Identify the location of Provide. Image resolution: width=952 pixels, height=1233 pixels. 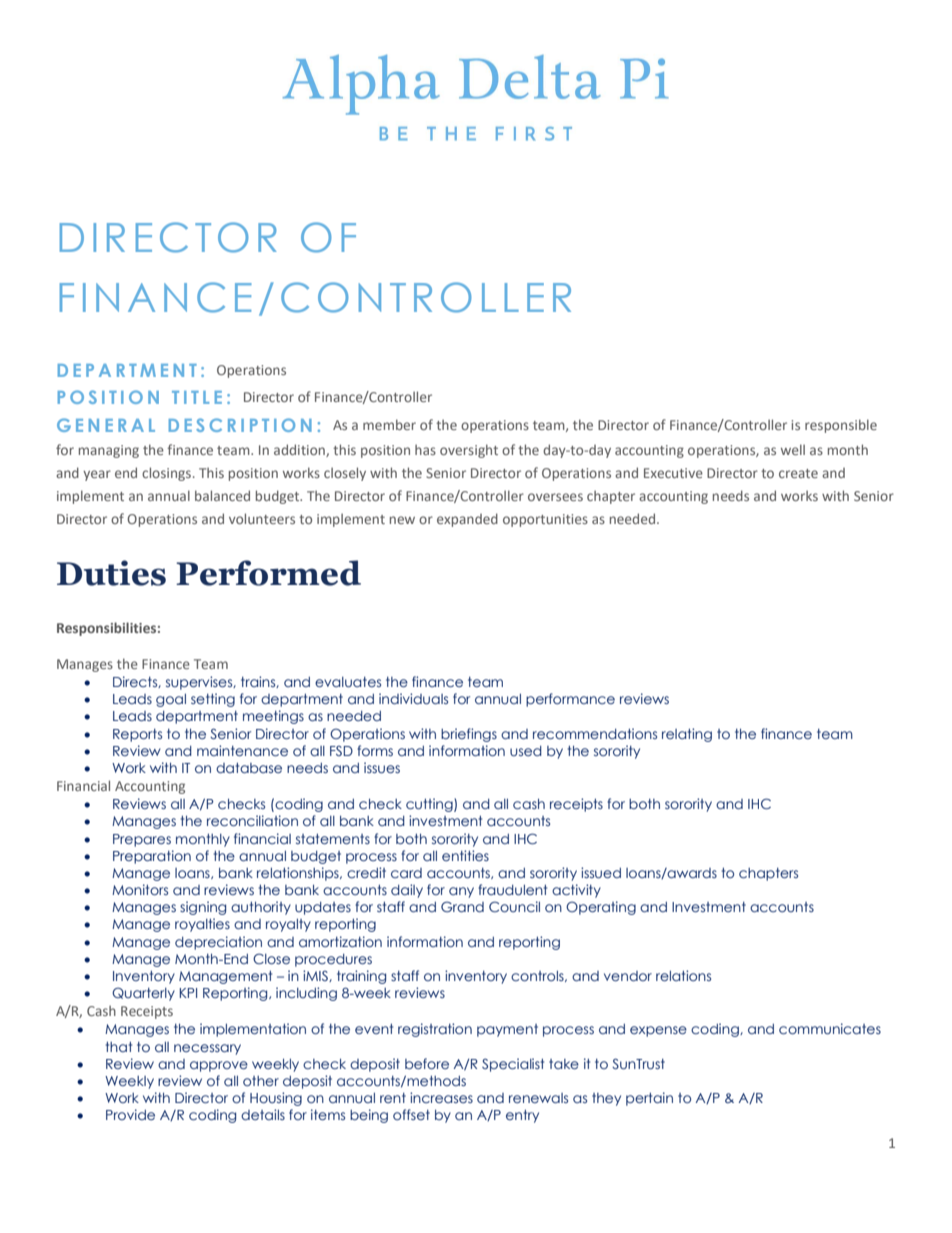
(130, 1114).
